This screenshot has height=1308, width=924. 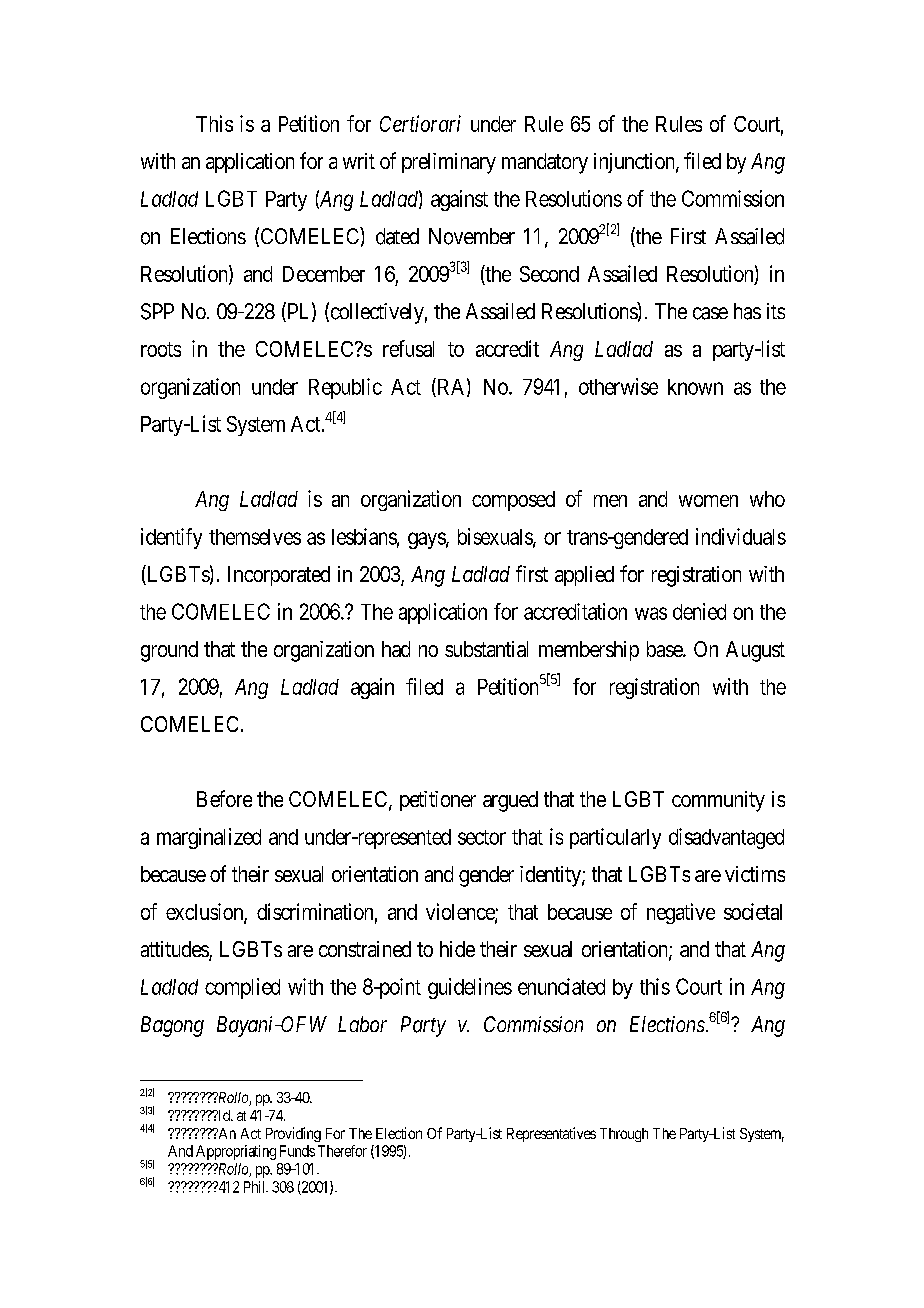 What do you see at coordinates (449, 163) in the screenshot?
I see `preliminary` at bounding box center [449, 163].
